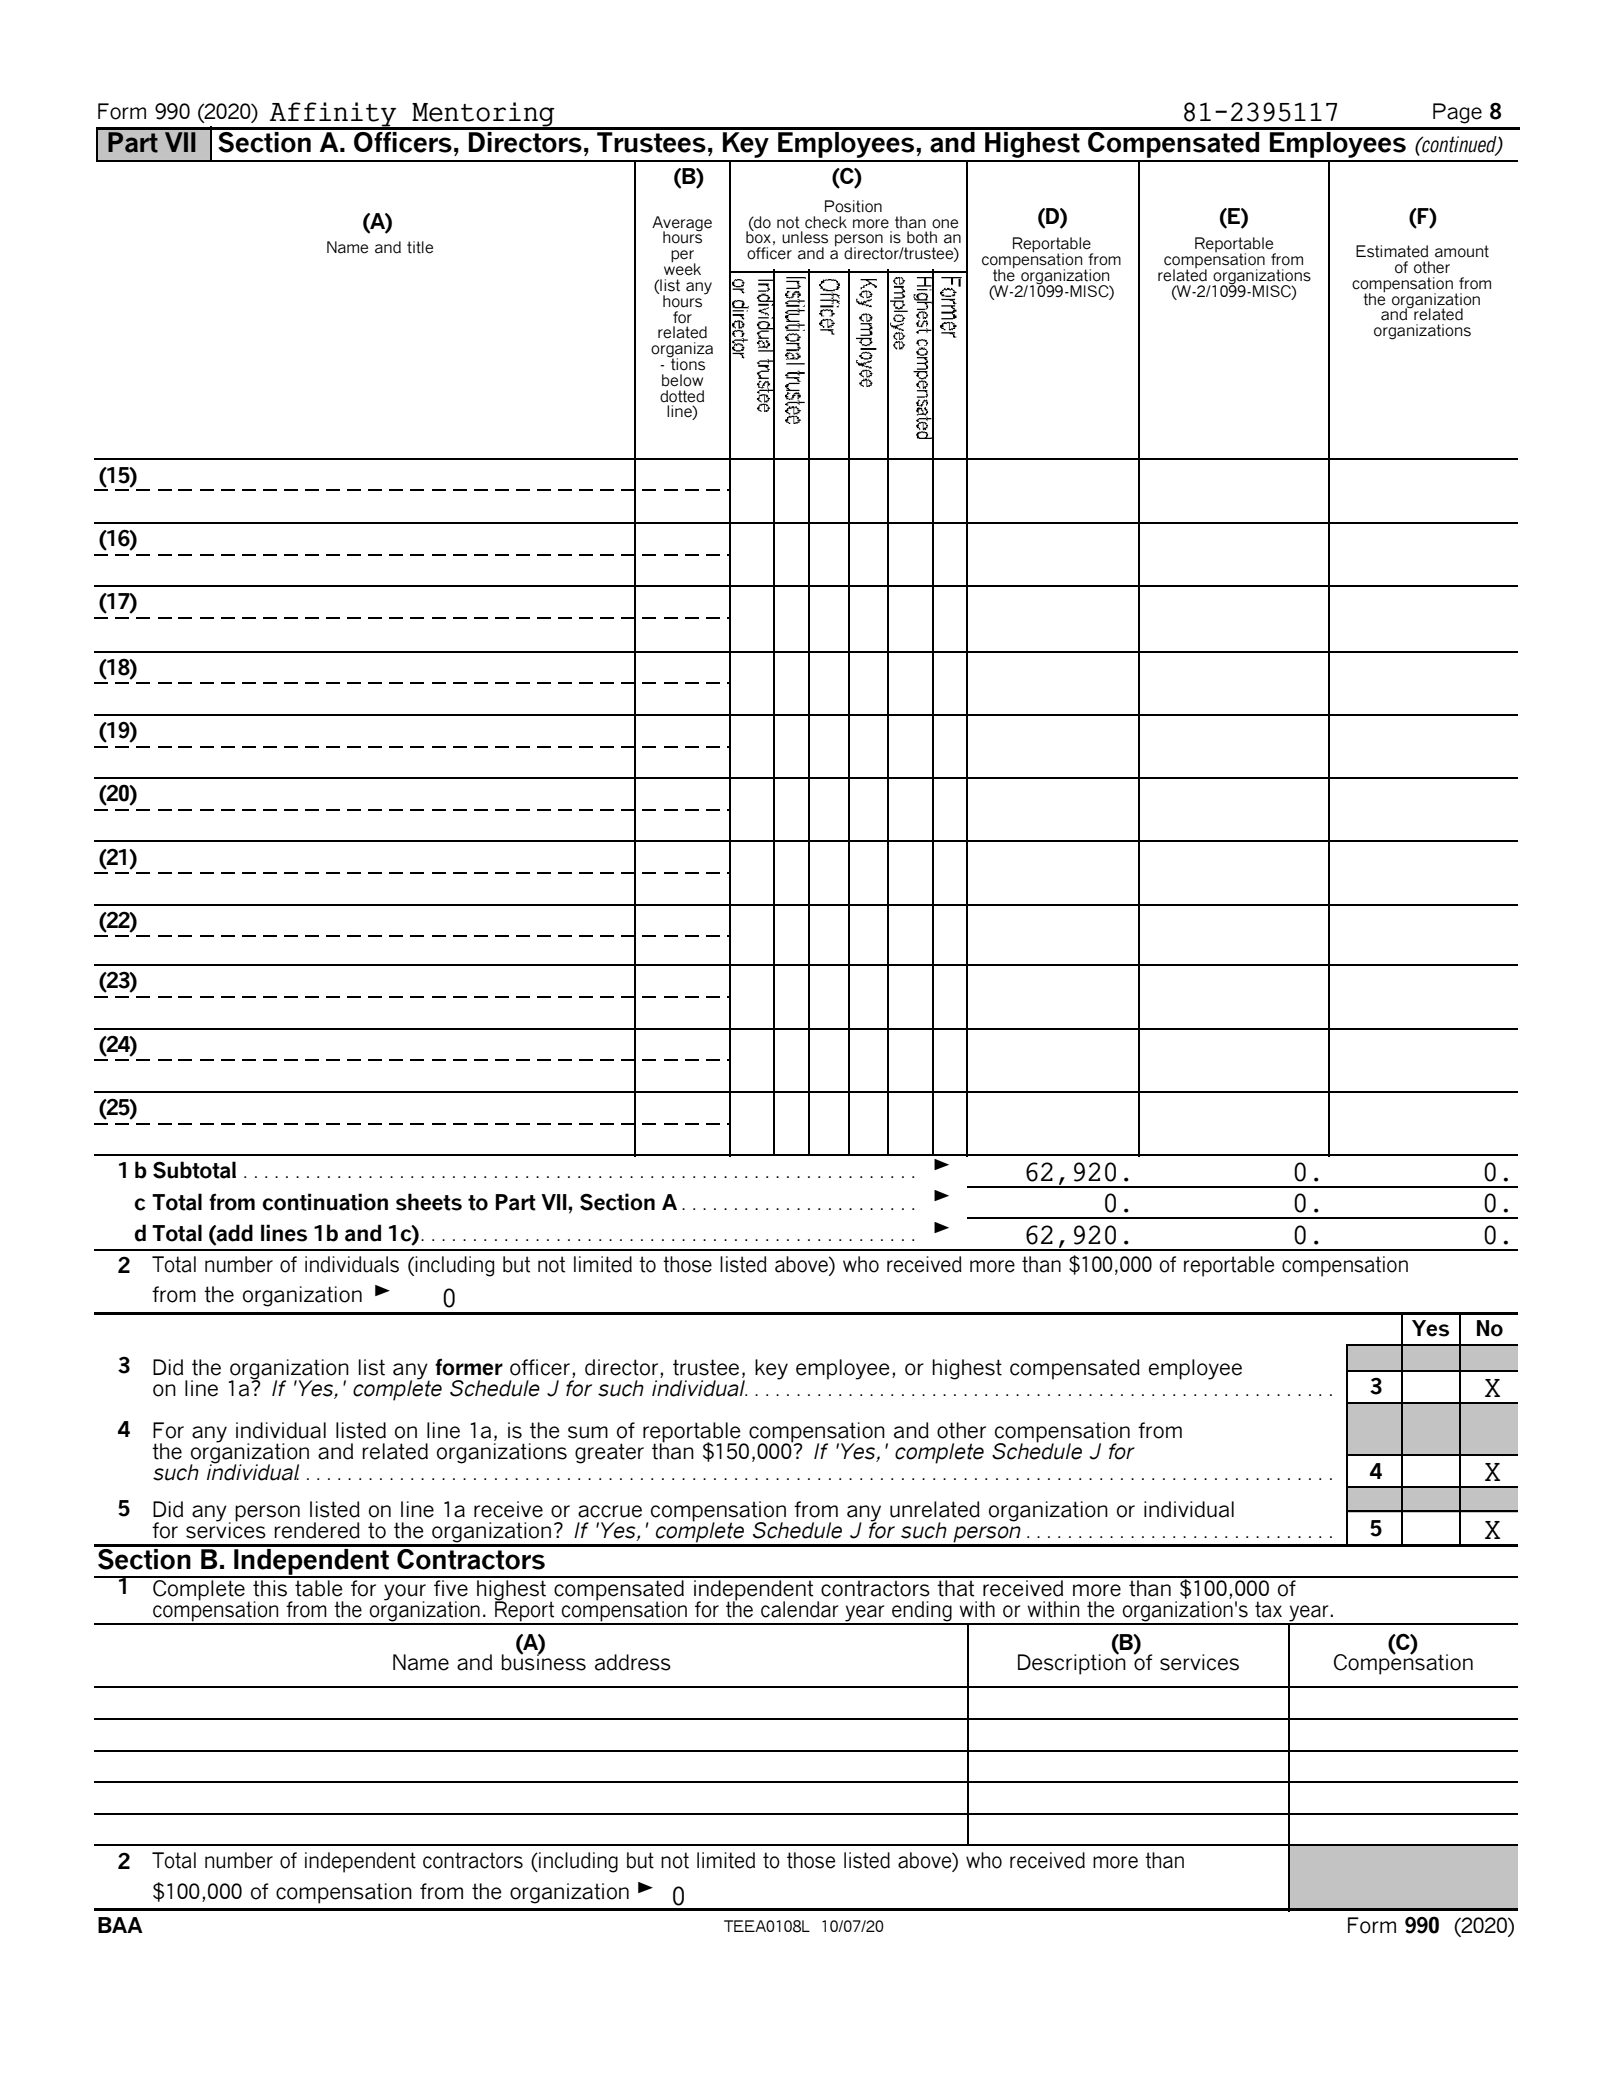  Describe the element at coordinates (633, 1662) in the screenshot. I see `address` at that location.
